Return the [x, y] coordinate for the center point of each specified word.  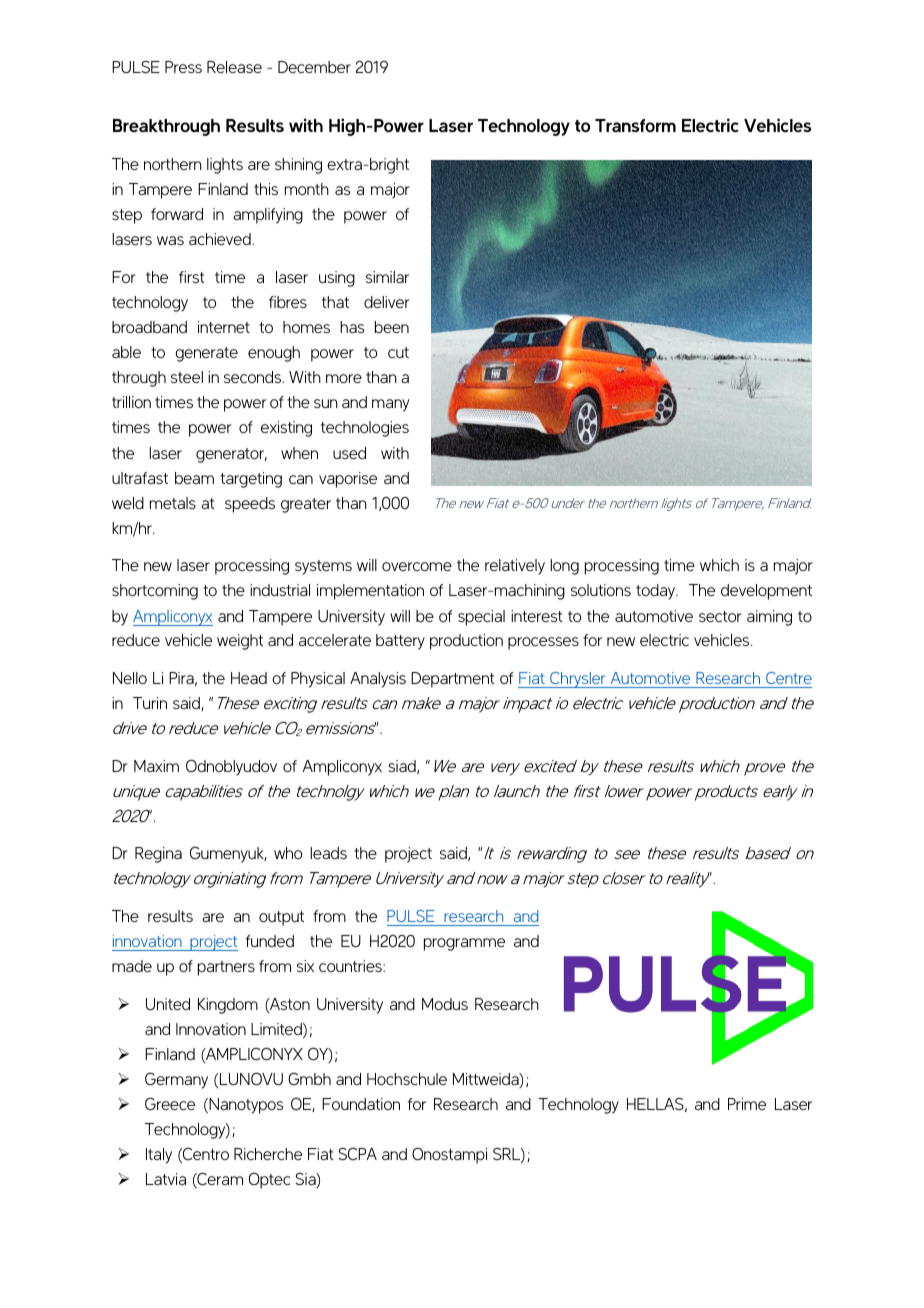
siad [403, 767]
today [657, 592]
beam [194, 478]
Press [183, 67]
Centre [789, 678]
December [314, 67]
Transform [635, 125]
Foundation [361, 1104]
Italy [159, 1156]
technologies [365, 429]
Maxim [156, 766]
